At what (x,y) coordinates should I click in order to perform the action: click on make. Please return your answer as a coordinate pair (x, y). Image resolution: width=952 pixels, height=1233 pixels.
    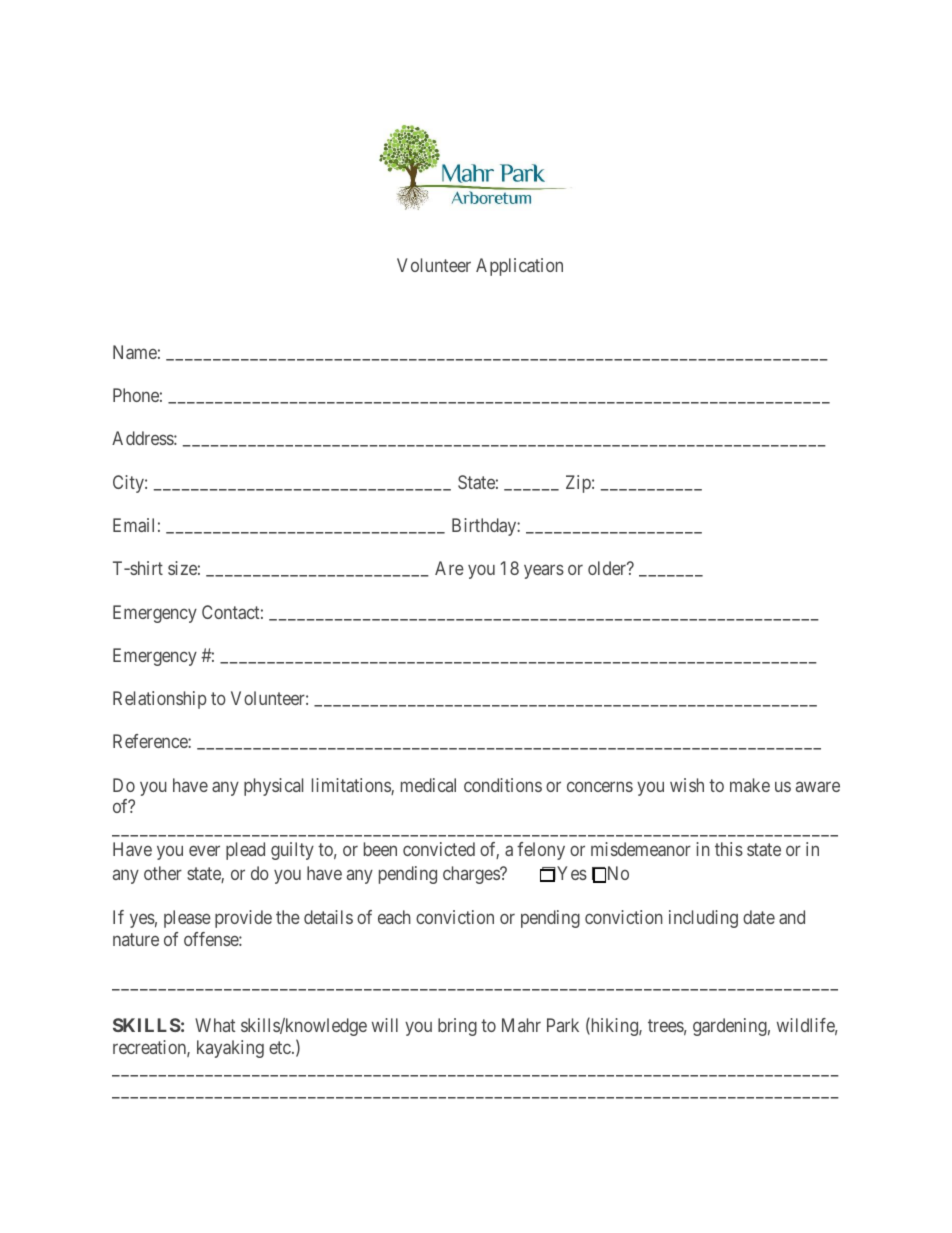
    Looking at the image, I should click on (750, 785).
